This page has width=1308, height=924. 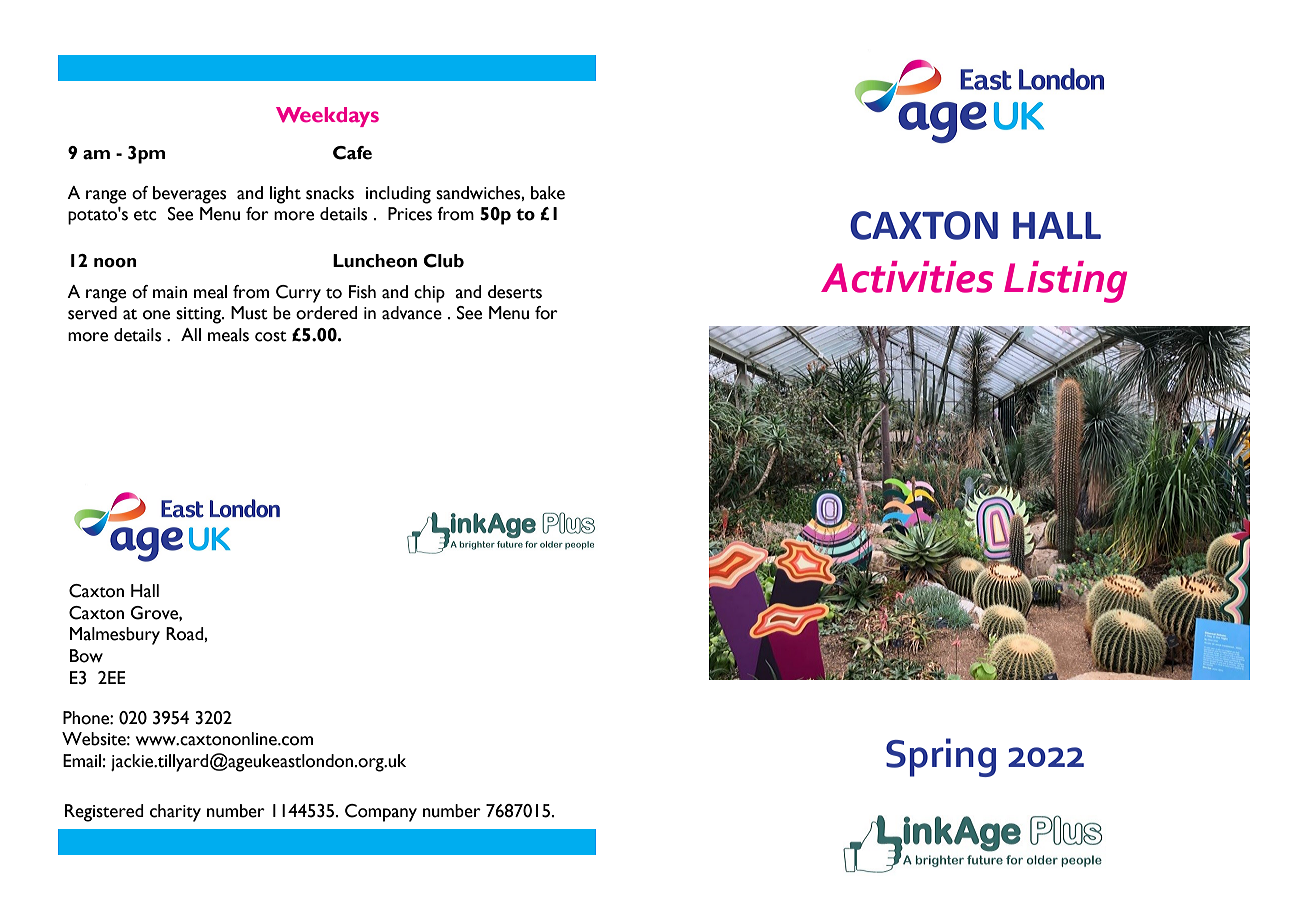 I want to click on Bow, so click(x=86, y=656).
